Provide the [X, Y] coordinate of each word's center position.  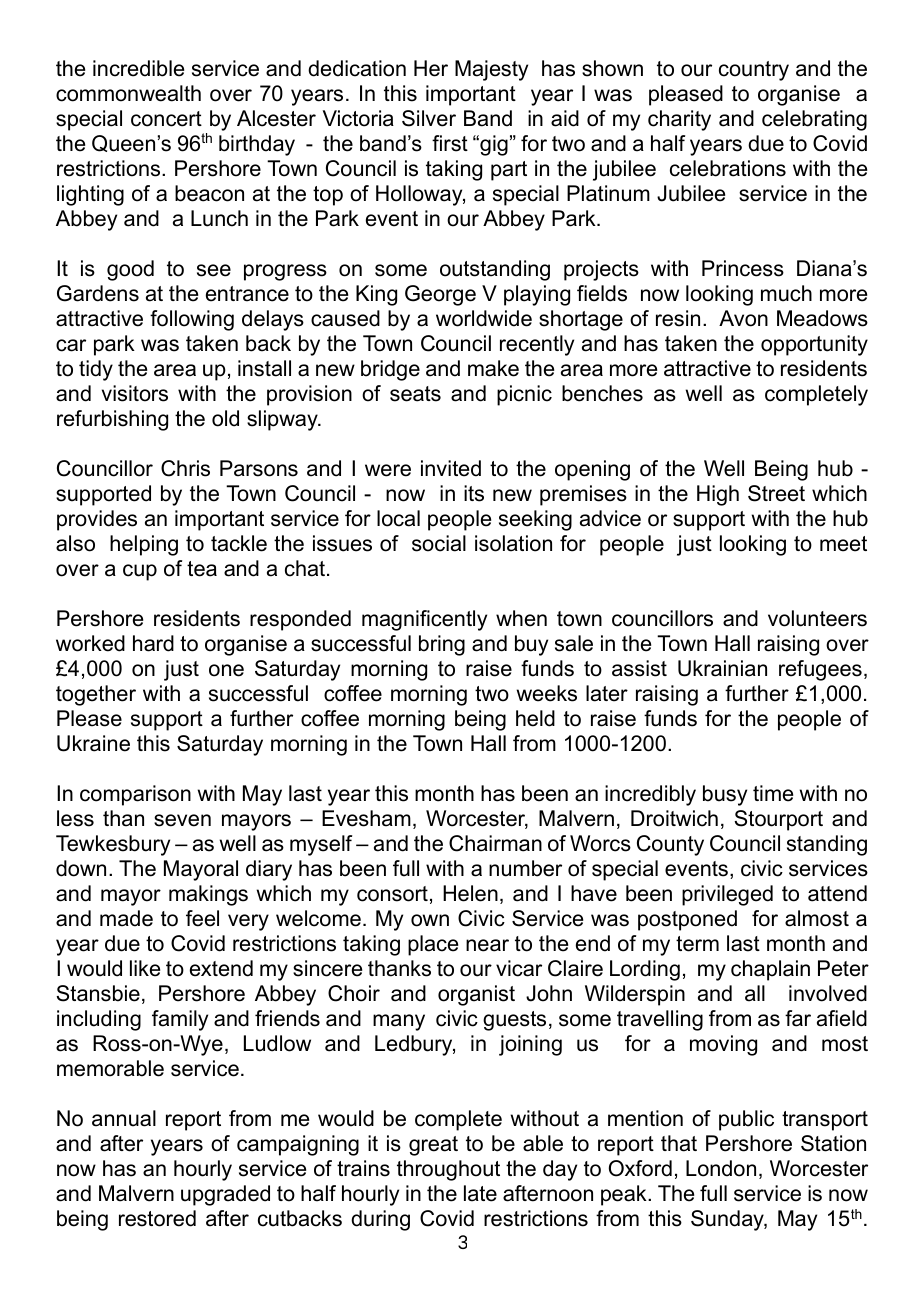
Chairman [495, 843]
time [773, 793]
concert [166, 119]
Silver [429, 118]
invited [451, 468]
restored [157, 1218]
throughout [448, 1170]
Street [776, 493]
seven [182, 820]
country [754, 71]
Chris [185, 468]
